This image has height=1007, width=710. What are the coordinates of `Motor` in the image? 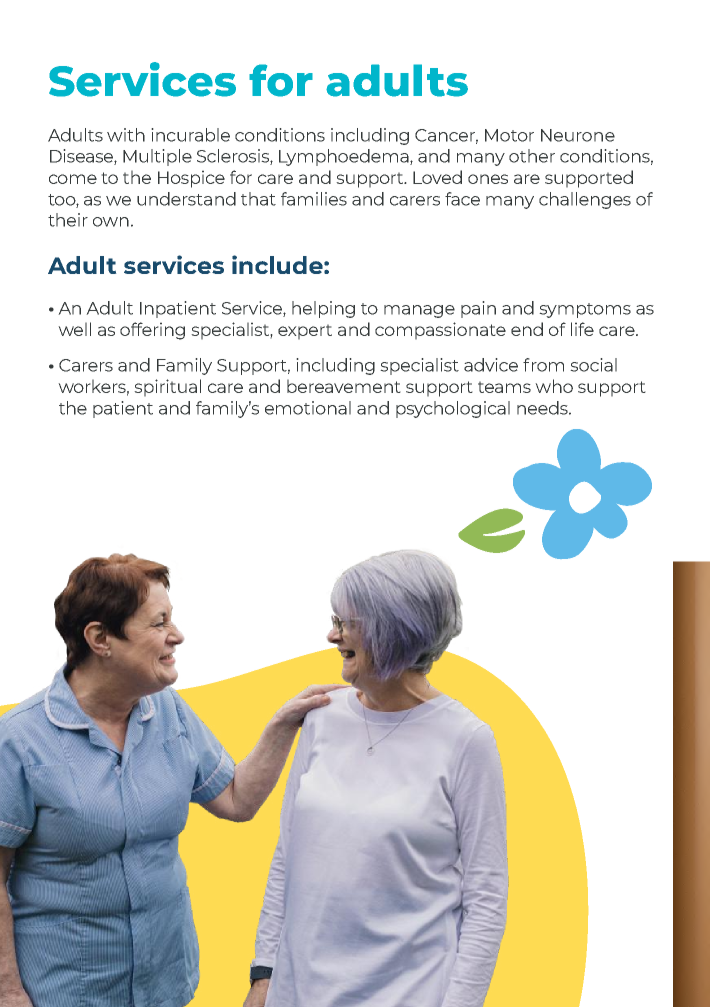 It's located at (509, 135).
